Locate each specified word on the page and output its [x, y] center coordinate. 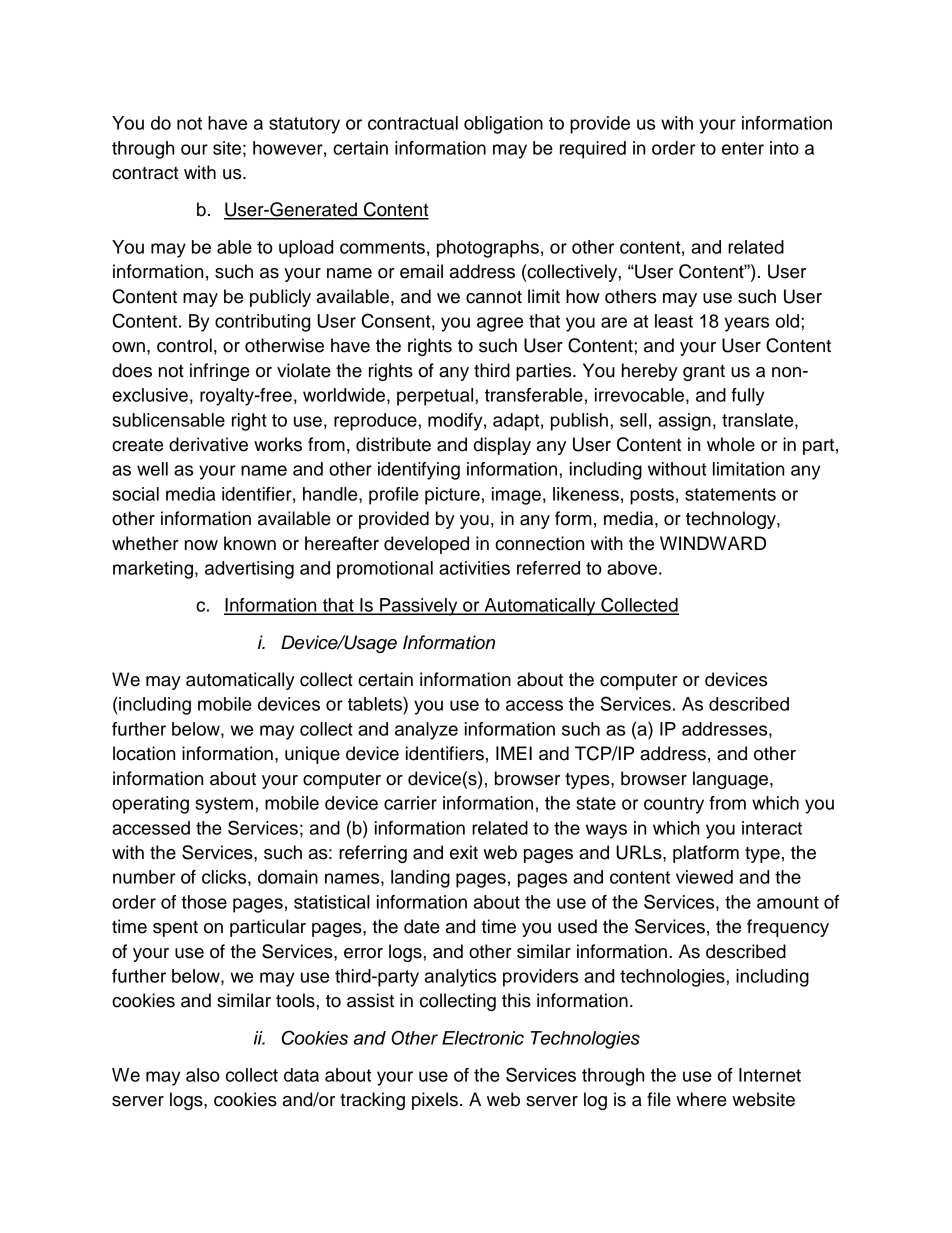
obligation [503, 125]
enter [743, 148]
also [203, 1075]
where [701, 1099]
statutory [304, 125]
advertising [249, 570]
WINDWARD [713, 543]
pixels [435, 1101]
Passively [419, 607]
